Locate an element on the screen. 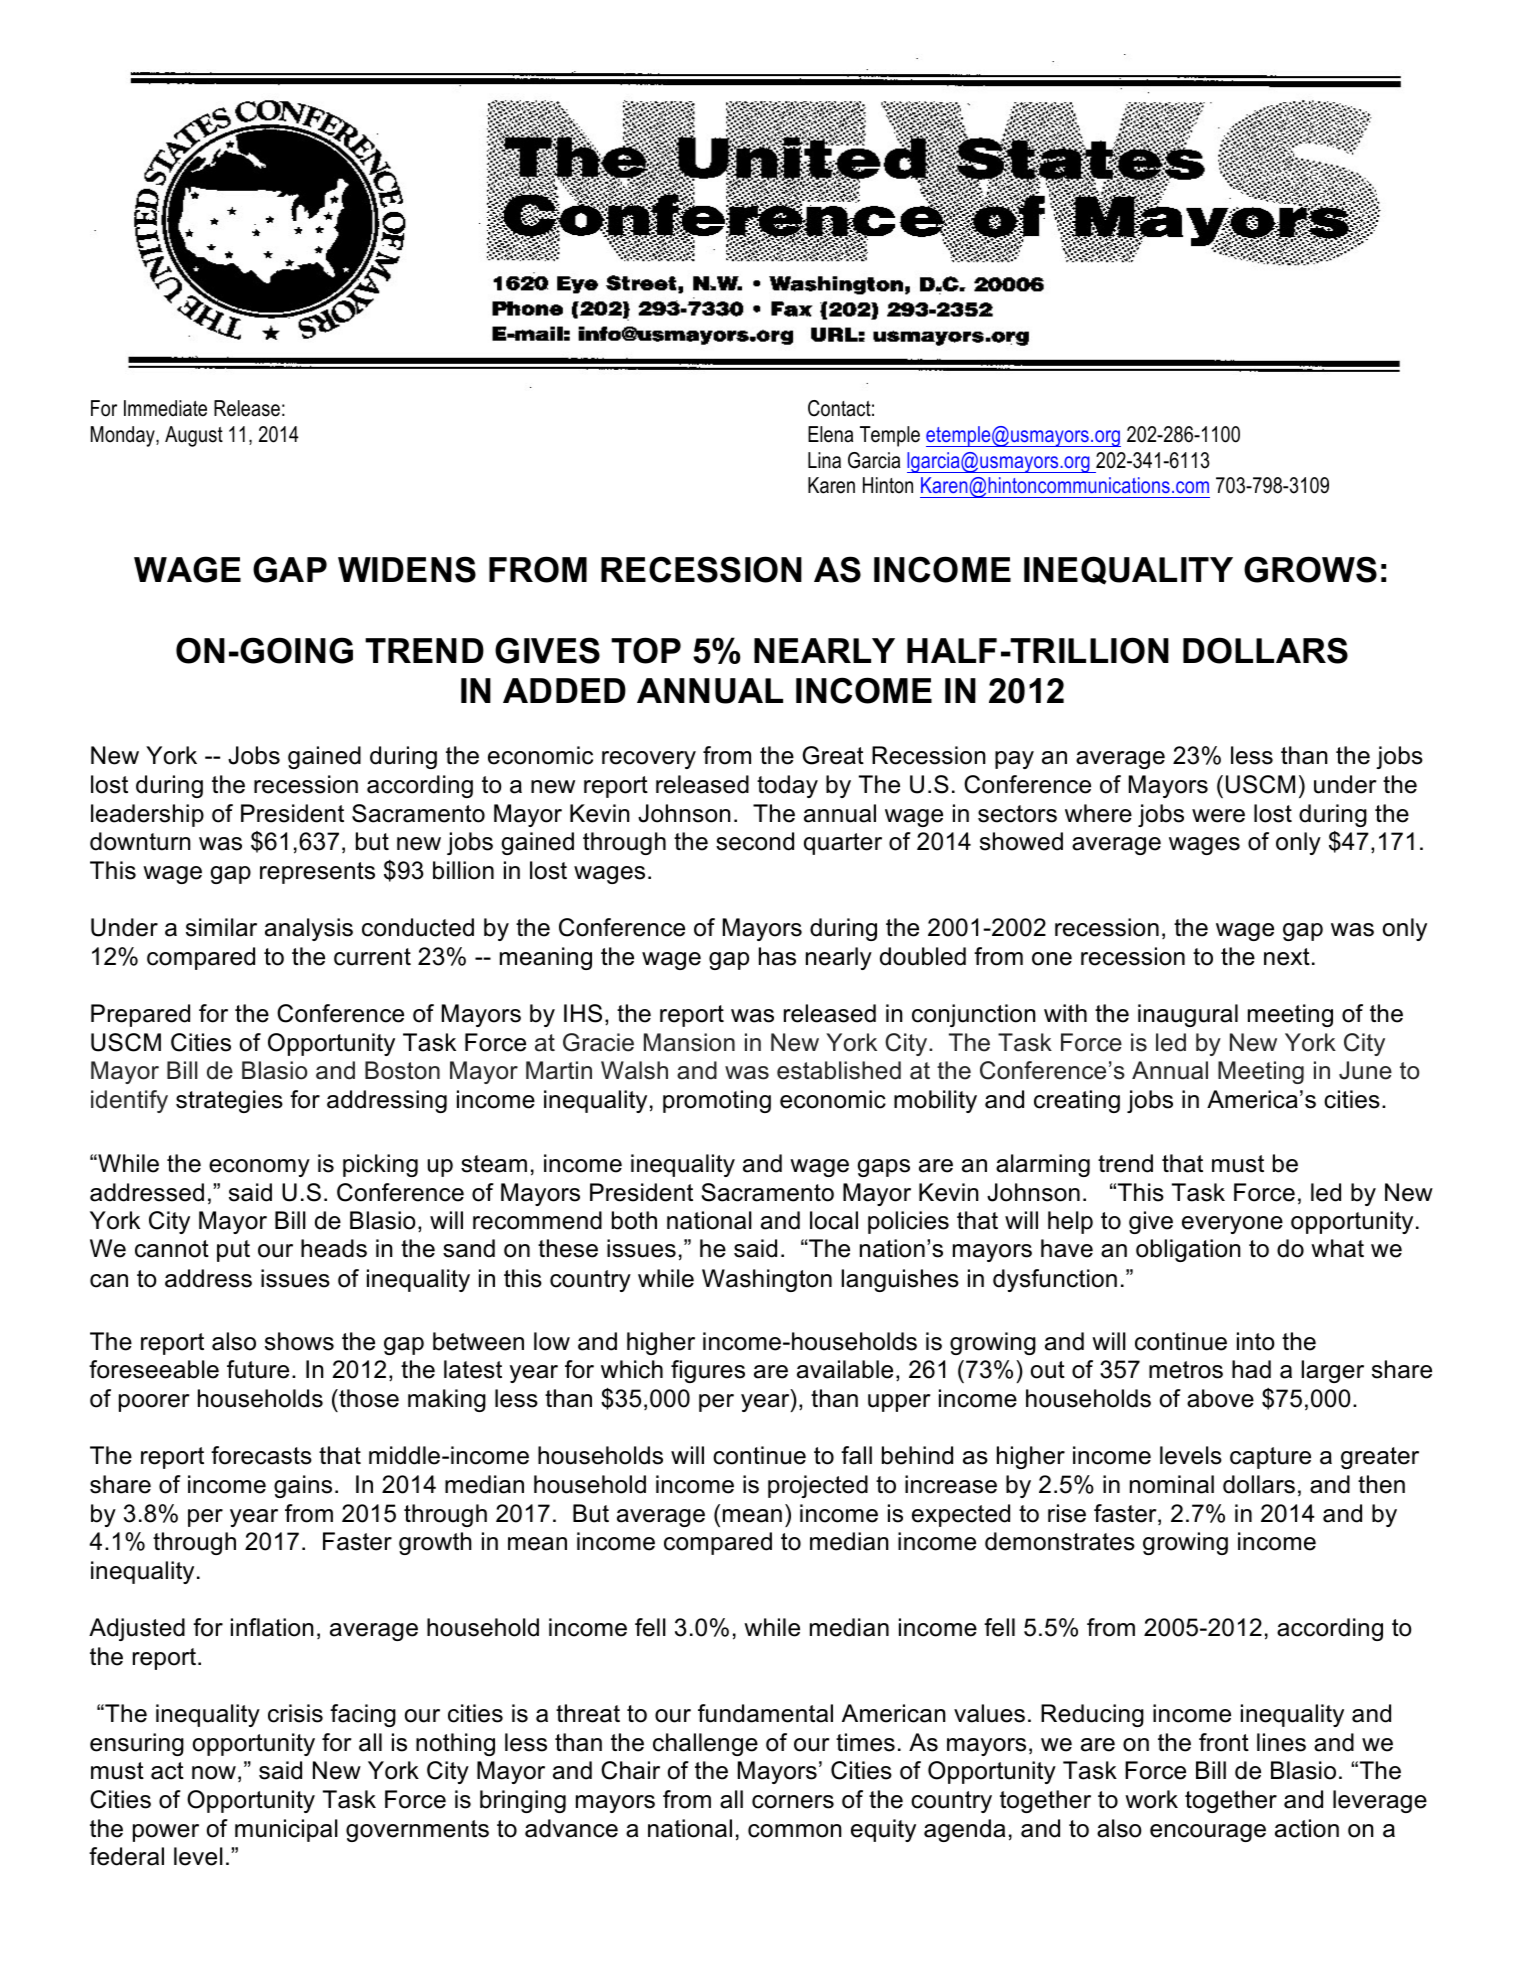  corners is located at coordinates (793, 1802).
